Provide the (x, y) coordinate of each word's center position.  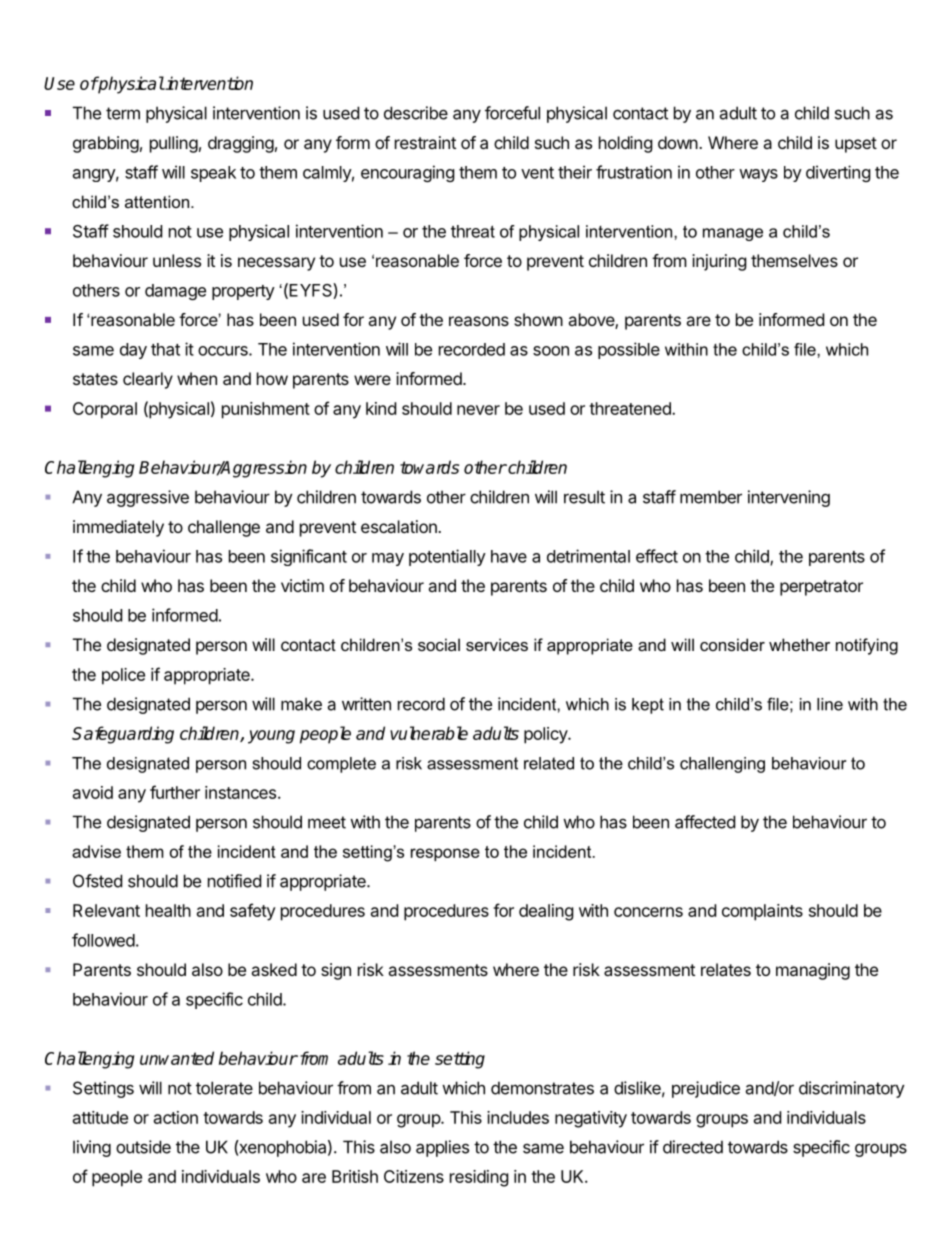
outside (143, 1147)
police (123, 676)
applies (442, 1148)
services (497, 644)
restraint (425, 142)
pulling (174, 144)
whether (799, 644)
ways (758, 175)
